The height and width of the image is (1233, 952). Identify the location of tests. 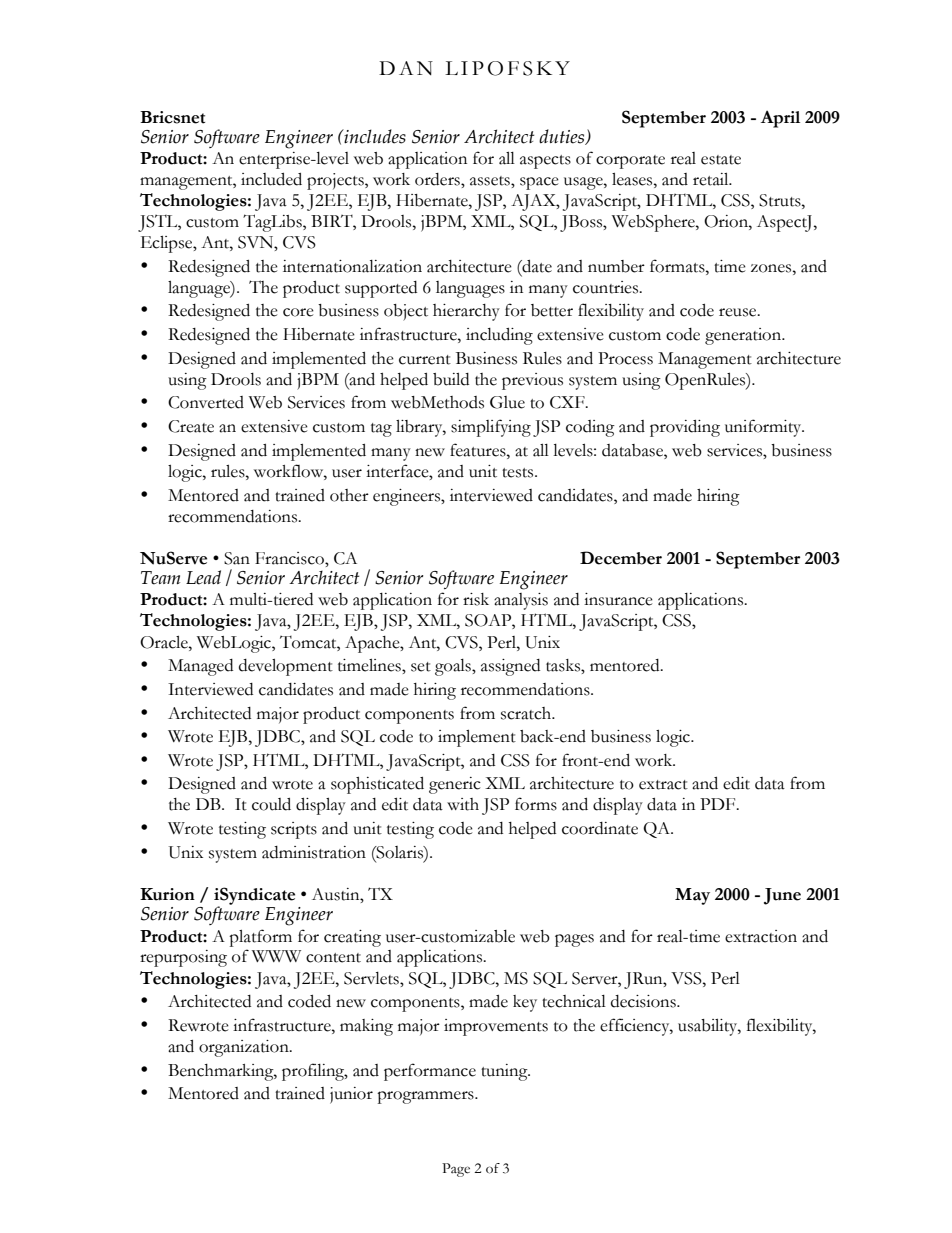
(519, 473).
